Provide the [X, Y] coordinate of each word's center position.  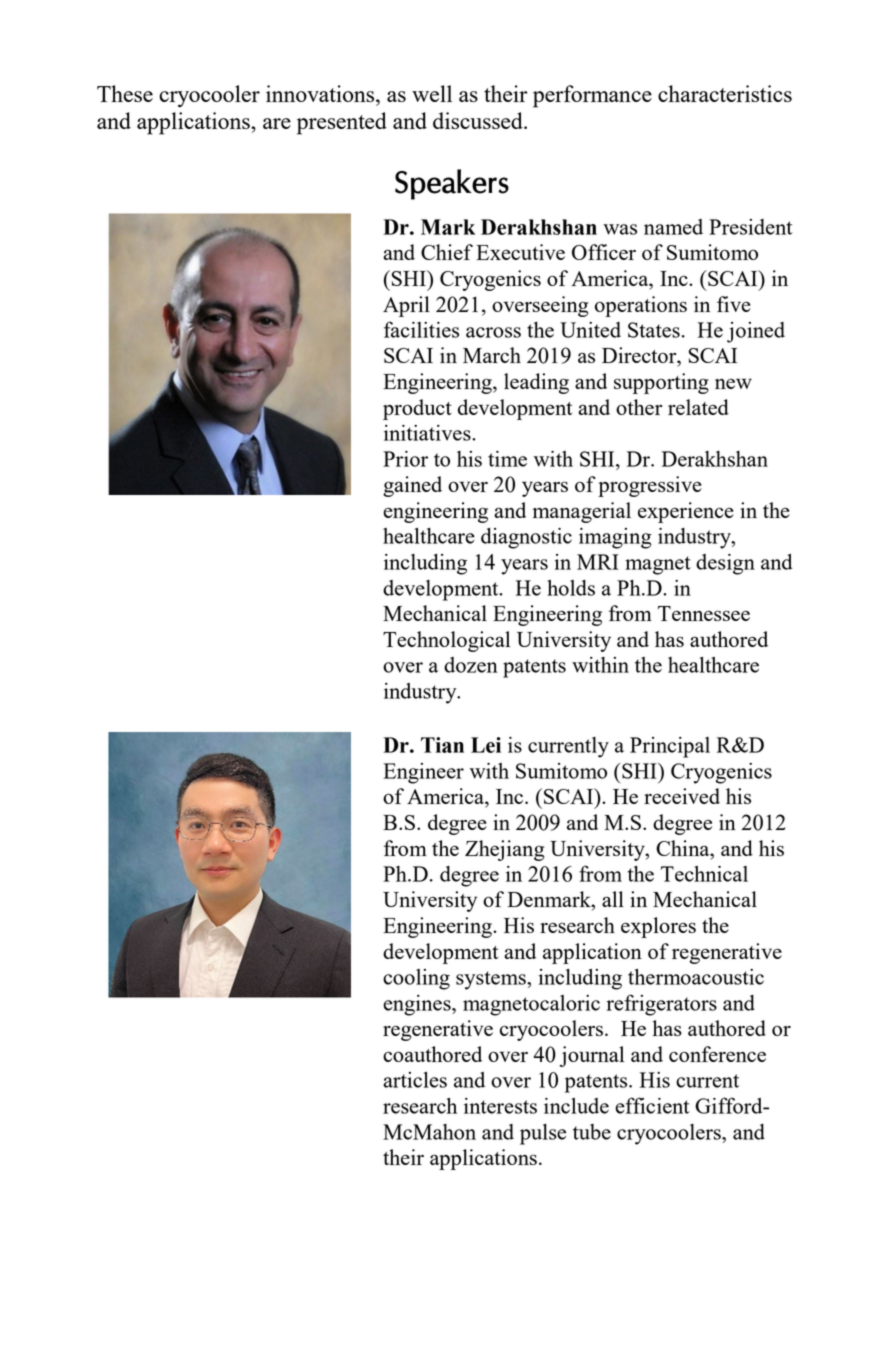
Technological [446, 641]
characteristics [725, 93]
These [125, 93]
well [432, 93]
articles [415, 1080]
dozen [471, 665]
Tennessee [704, 613]
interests [500, 1106]
